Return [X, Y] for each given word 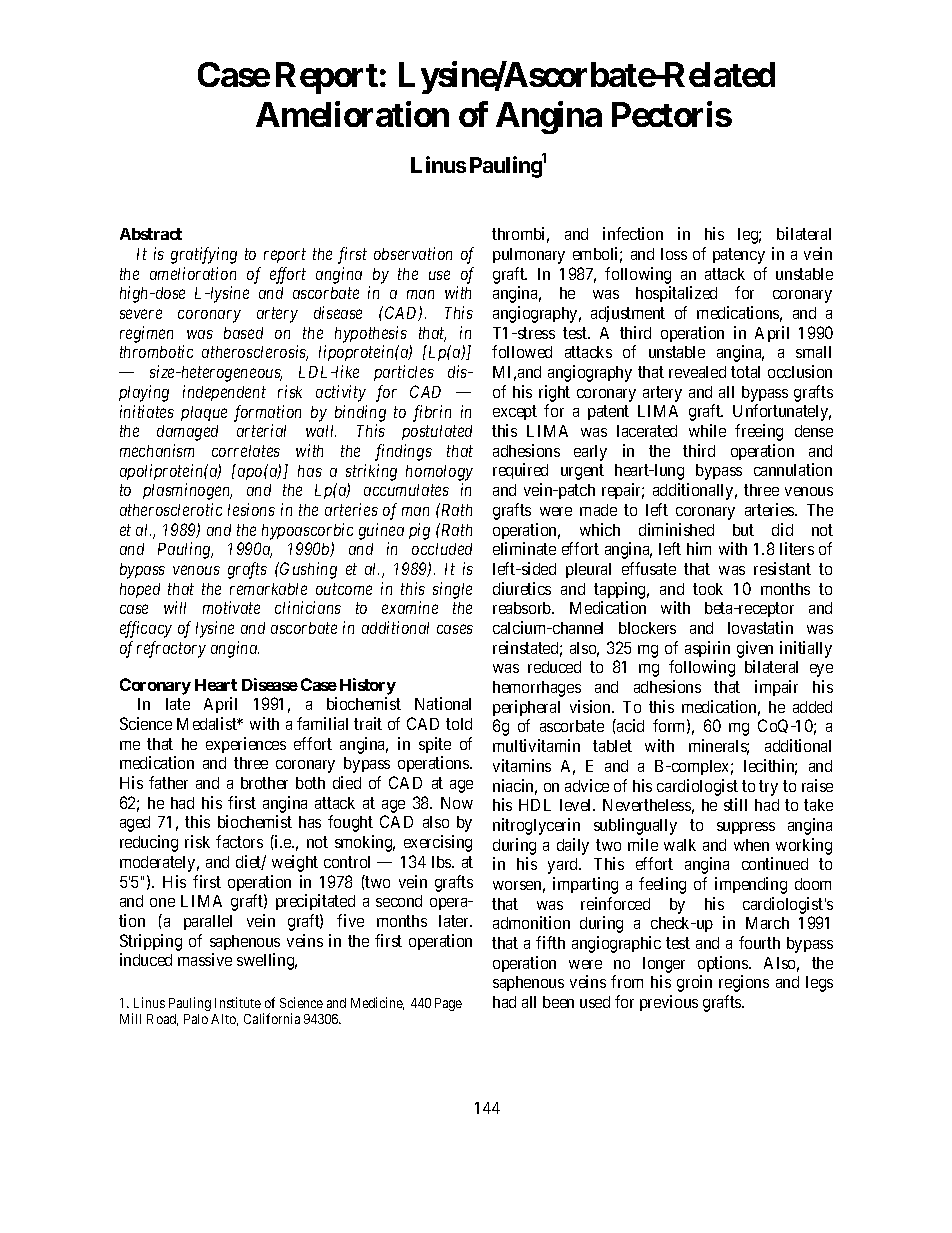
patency [739, 256]
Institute [238, 1002]
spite [435, 745]
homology [439, 473]
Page [448, 1004]
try [768, 788]
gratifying [204, 255]
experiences [246, 745]
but [743, 530]
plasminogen [187, 491]
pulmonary [529, 256]
